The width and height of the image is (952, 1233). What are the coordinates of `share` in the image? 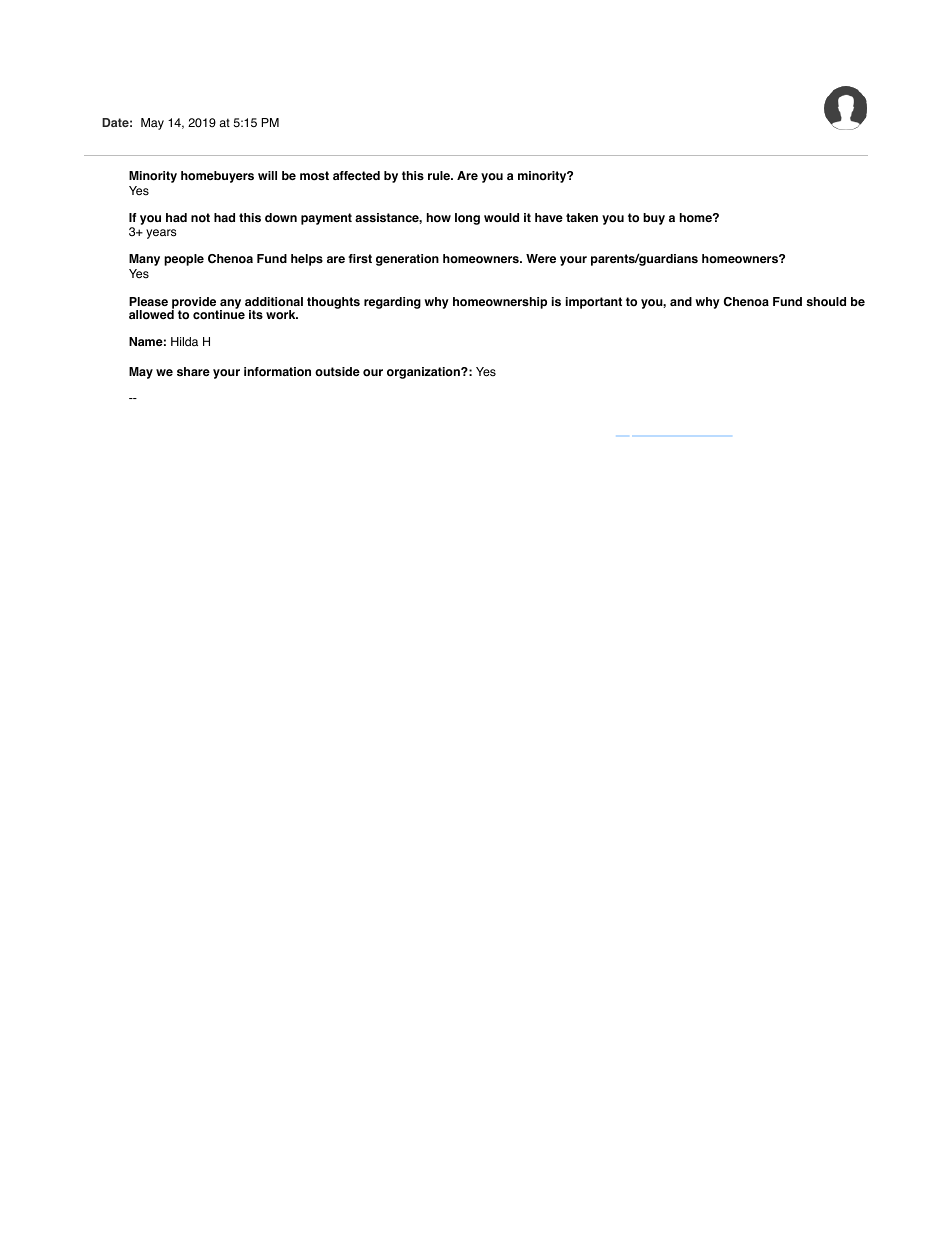 It's located at (193, 371).
